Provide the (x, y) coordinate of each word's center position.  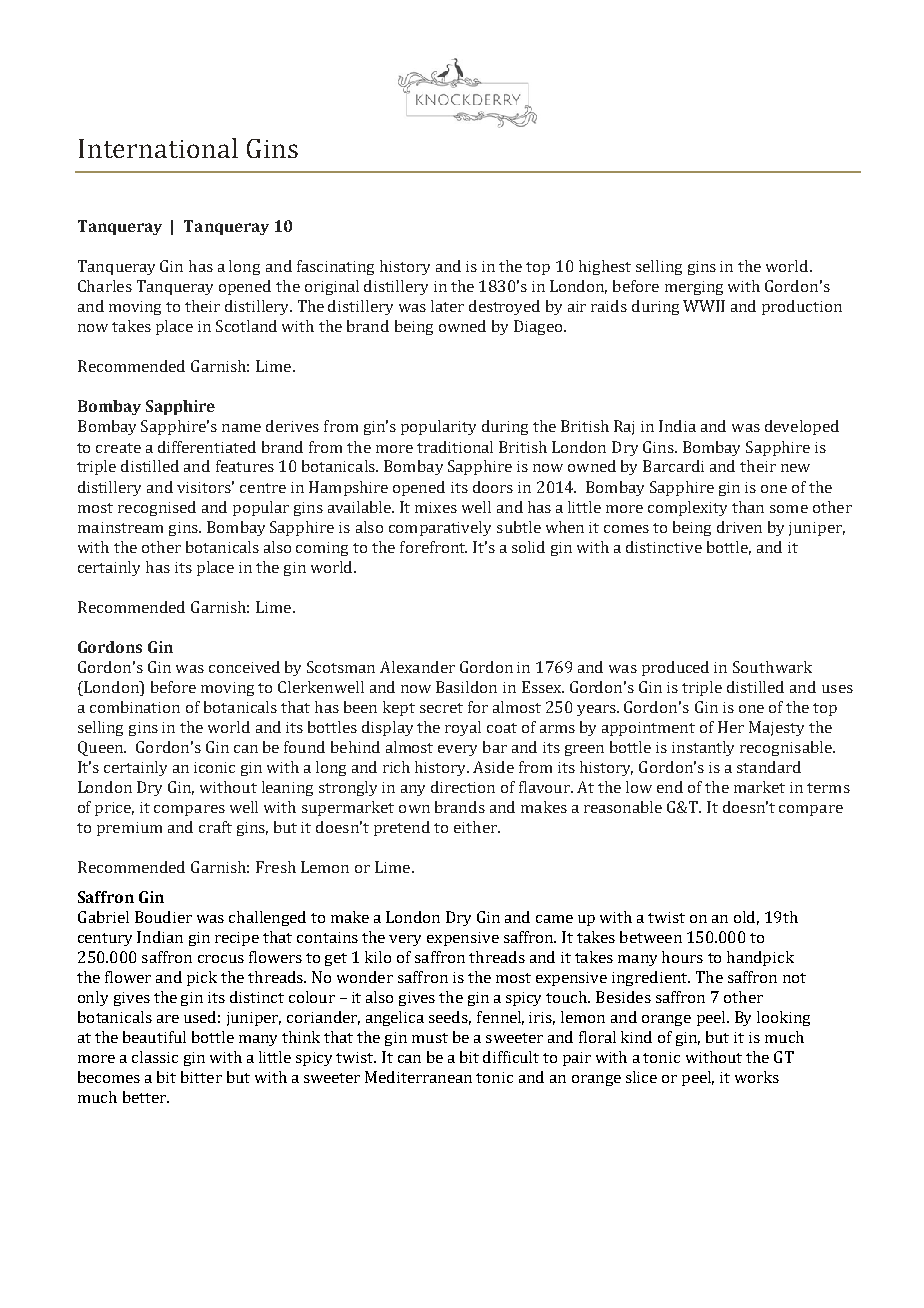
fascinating (335, 267)
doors (493, 487)
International (158, 148)
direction (463, 787)
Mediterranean (418, 1077)
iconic (214, 767)
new (795, 468)
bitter (201, 1077)
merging (694, 288)
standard (769, 767)
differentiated (207, 447)
